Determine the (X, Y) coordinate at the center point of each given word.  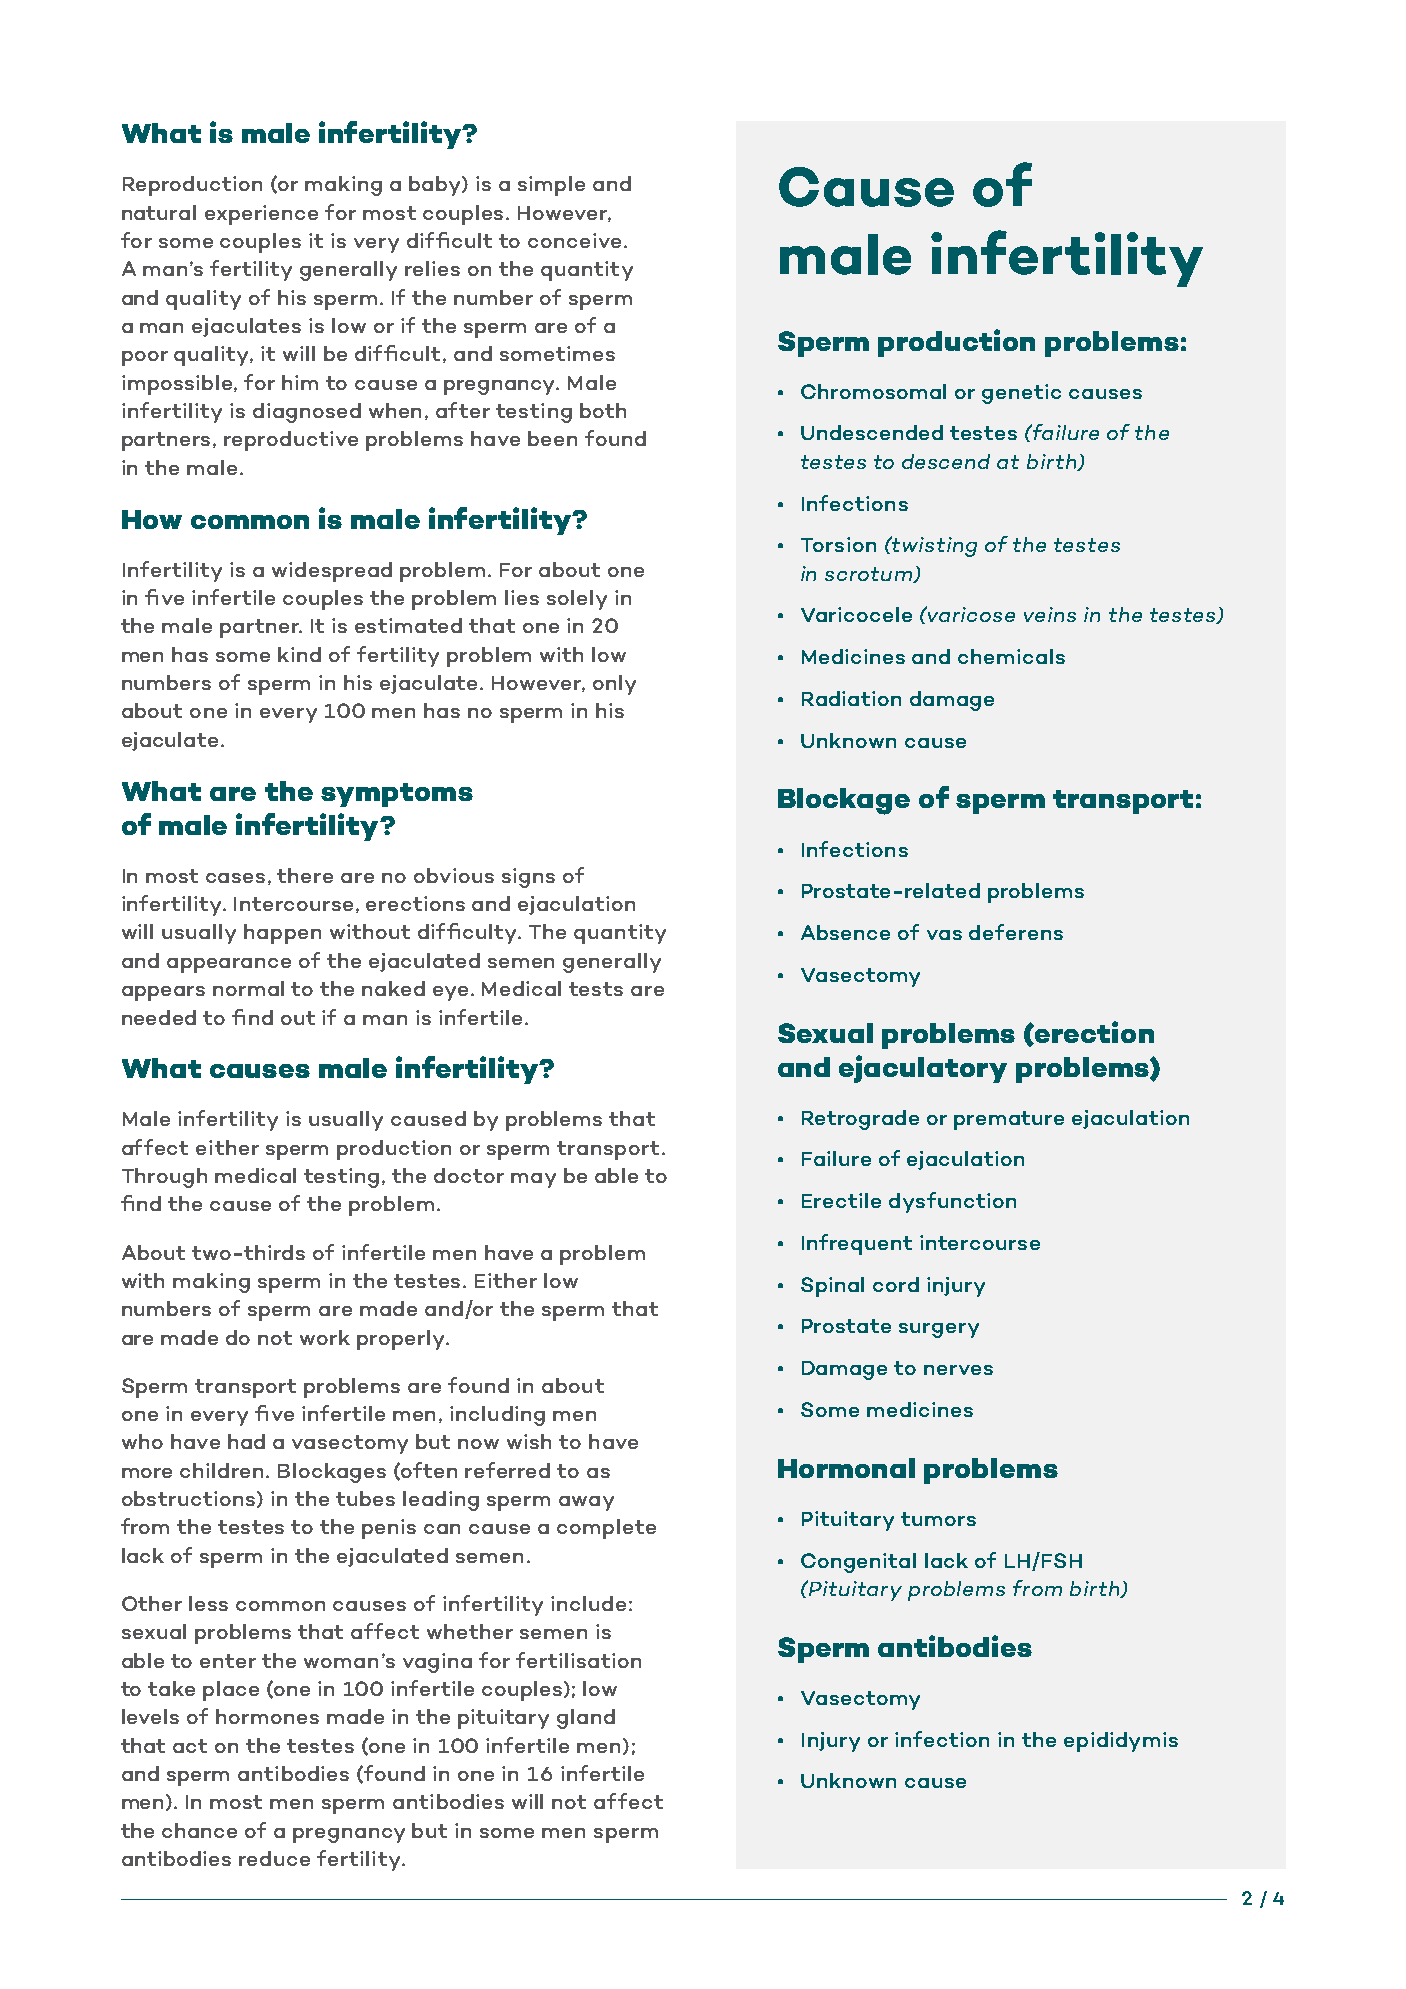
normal (248, 988)
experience (261, 215)
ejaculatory (923, 1069)
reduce (274, 1858)
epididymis (1121, 1742)
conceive (574, 240)
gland (586, 1719)
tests (596, 989)
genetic (1021, 394)
